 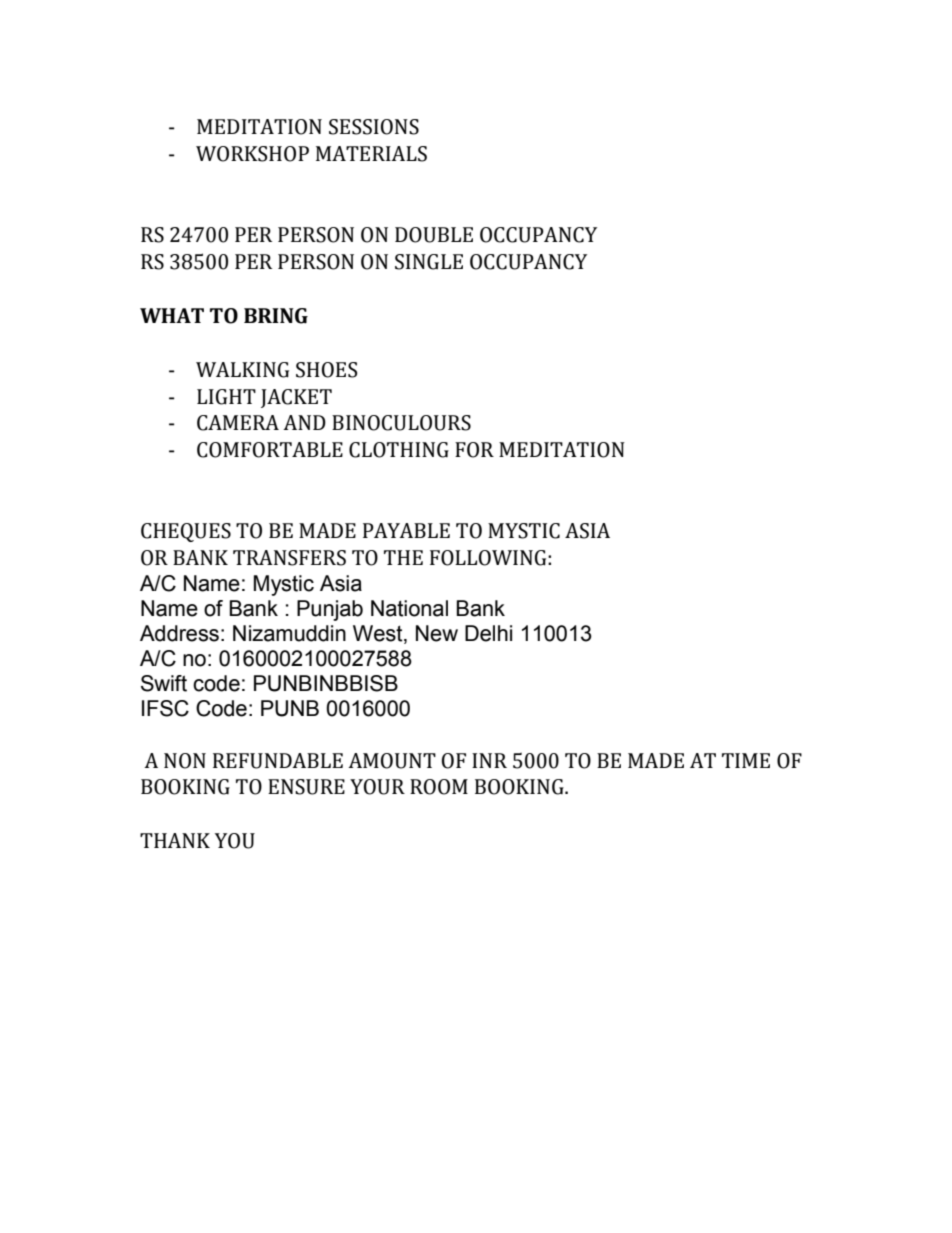 I want to click on COMFORTABLE, so click(x=270, y=450).
